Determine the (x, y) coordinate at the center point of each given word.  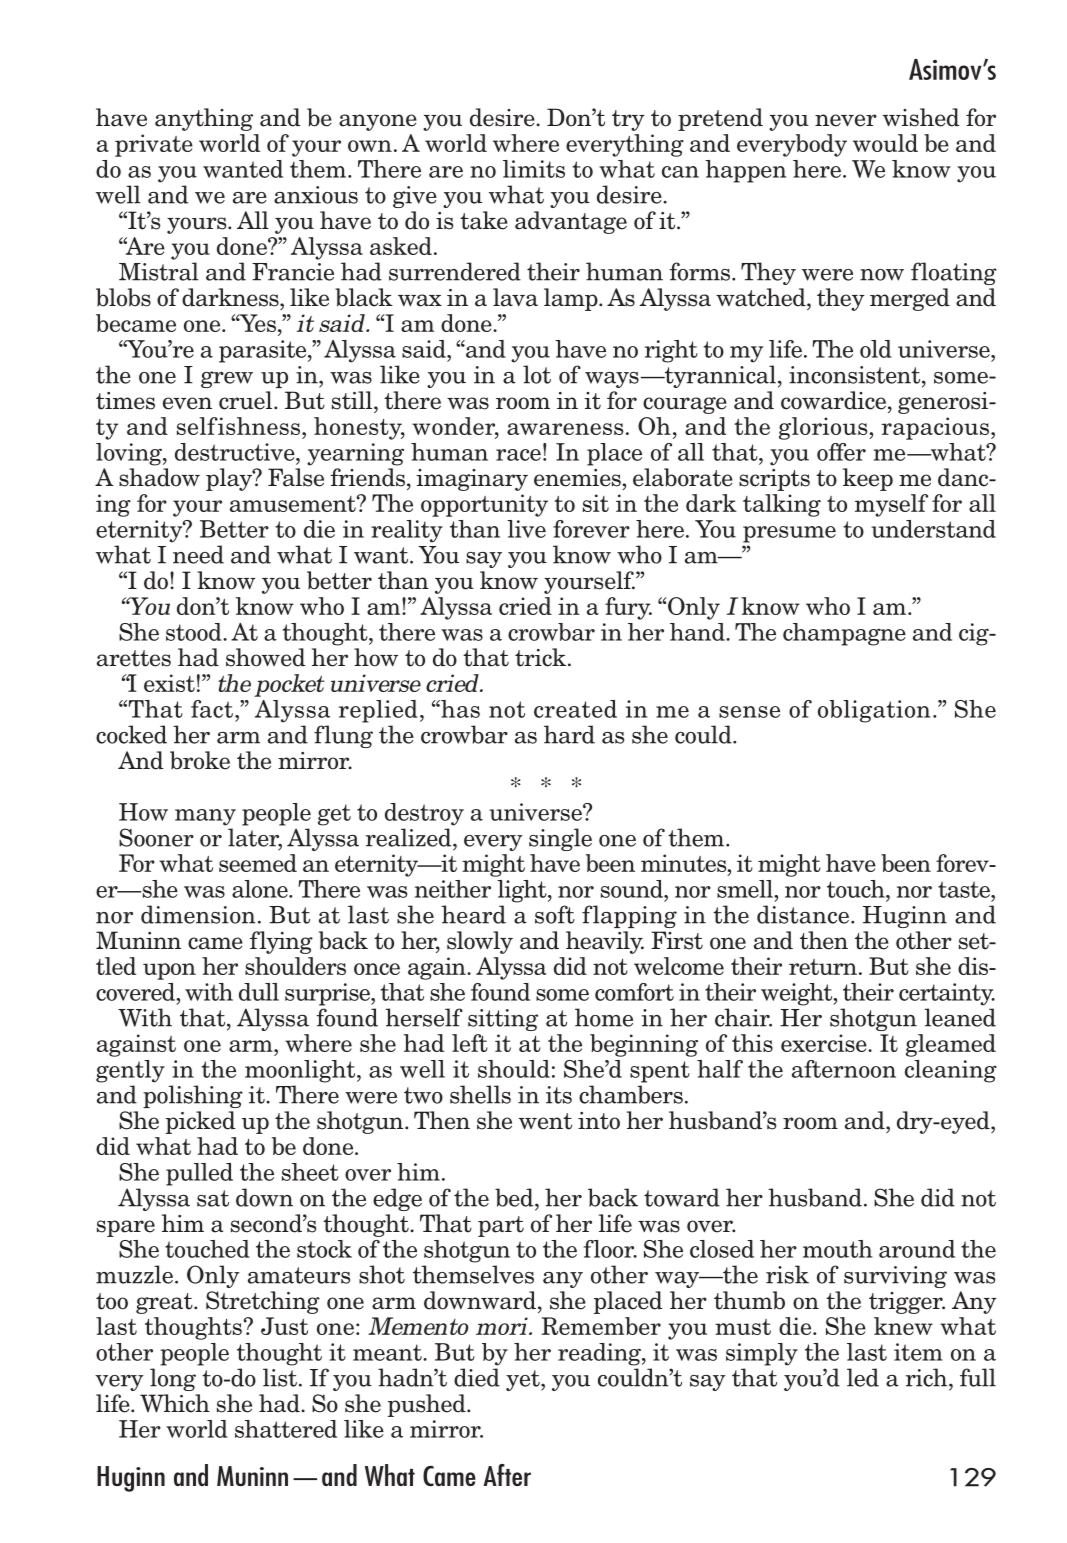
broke (200, 760)
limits (534, 169)
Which (175, 1403)
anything (204, 119)
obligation (874, 711)
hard (569, 734)
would (885, 143)
